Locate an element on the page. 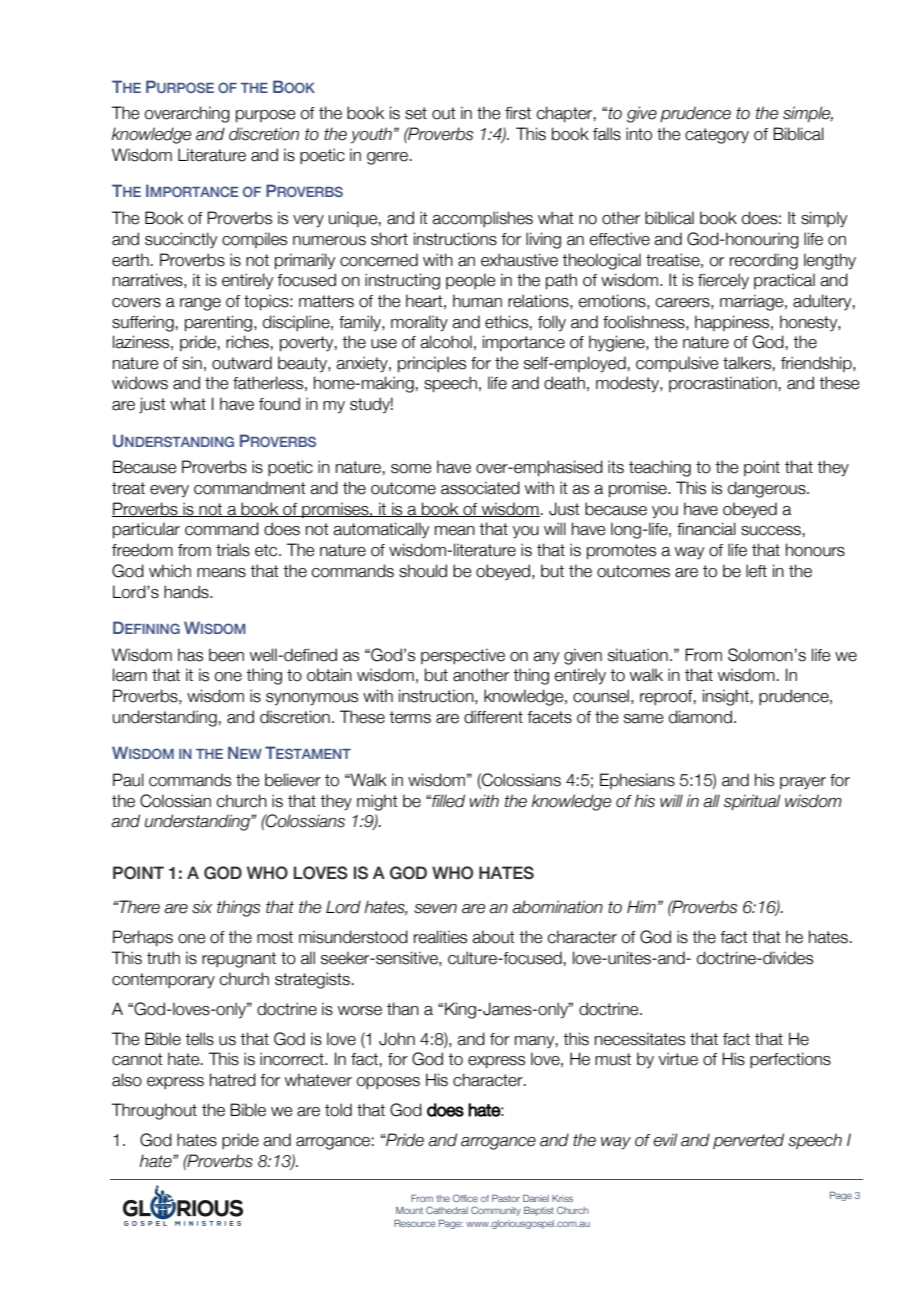 The width and height of the image is (924, 1308). perverted is located at coordinates (748, 1141).
